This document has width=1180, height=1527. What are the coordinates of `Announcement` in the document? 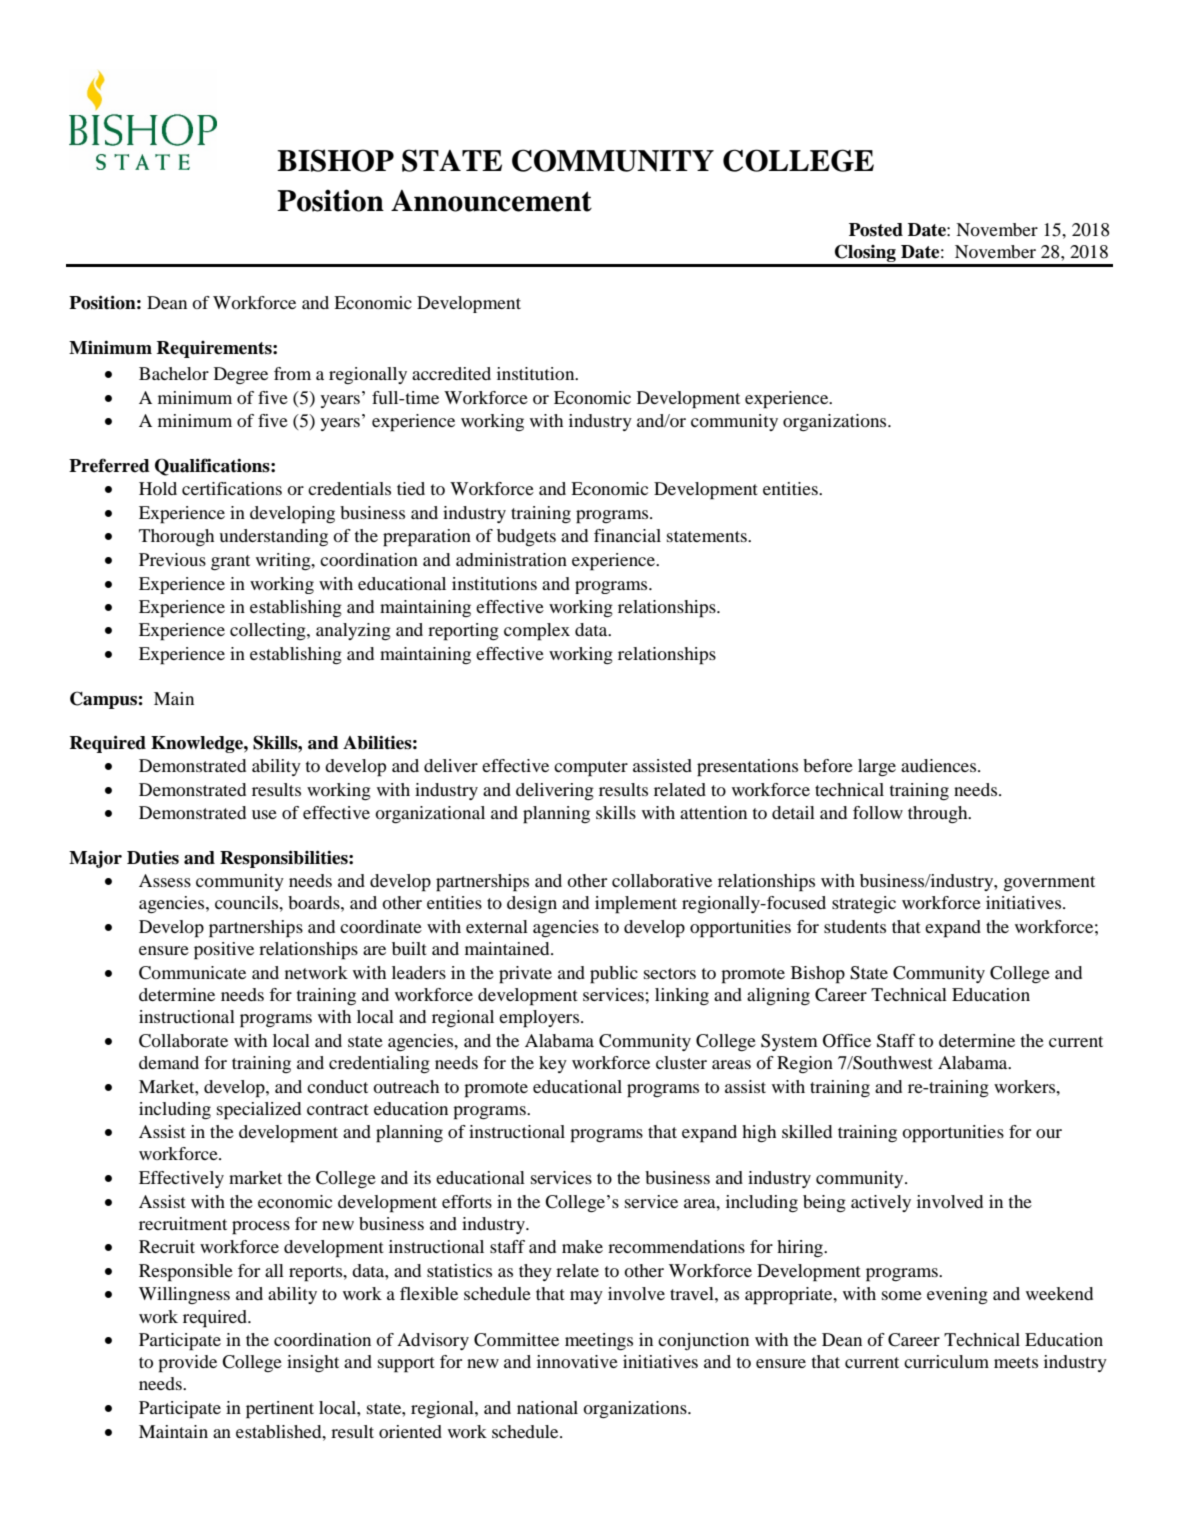 It's located at (491, 201).
